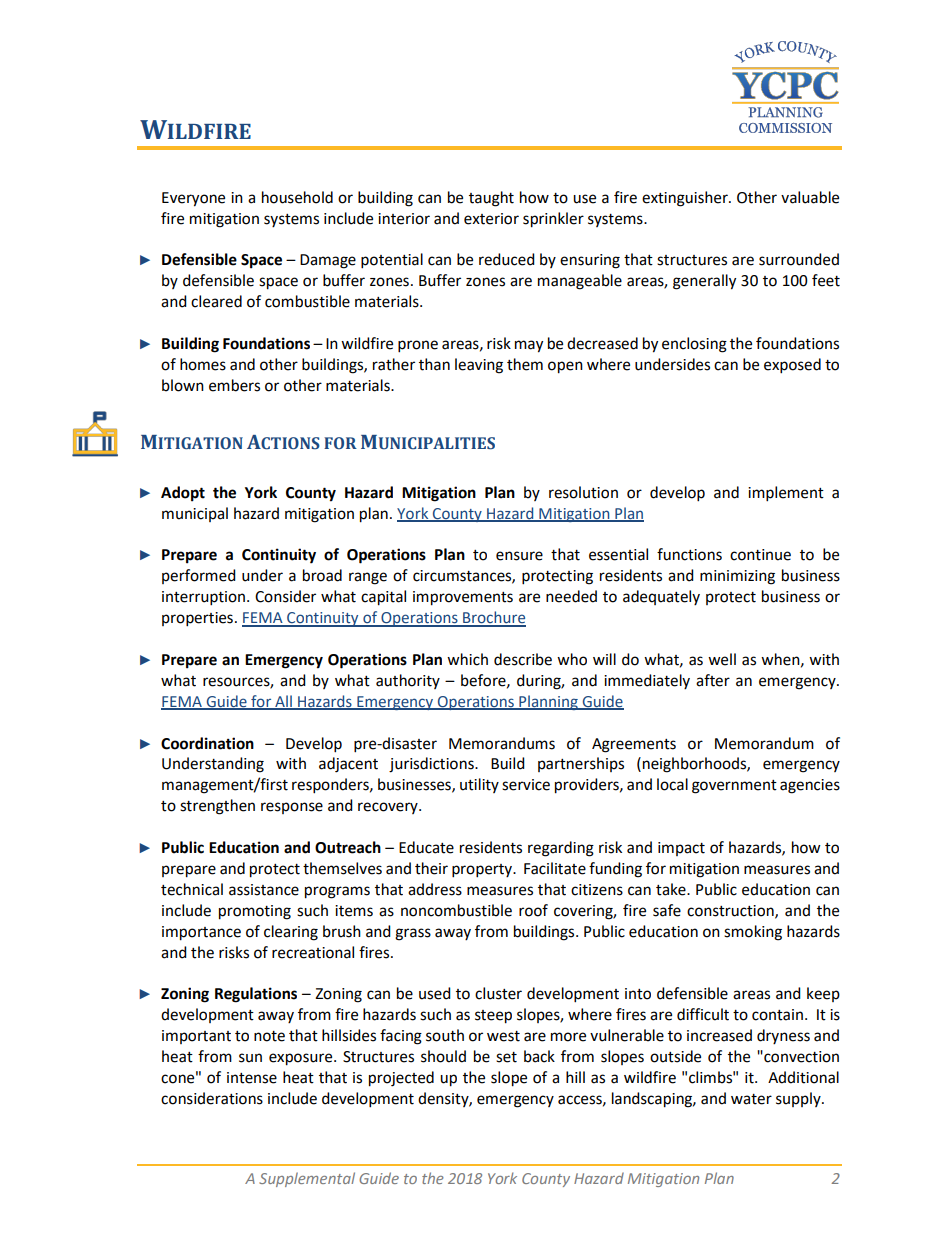 This page has height=1233, width=952. Describe the element at coordinates (799, 259) in the page. I see `surrounded` at that location.
